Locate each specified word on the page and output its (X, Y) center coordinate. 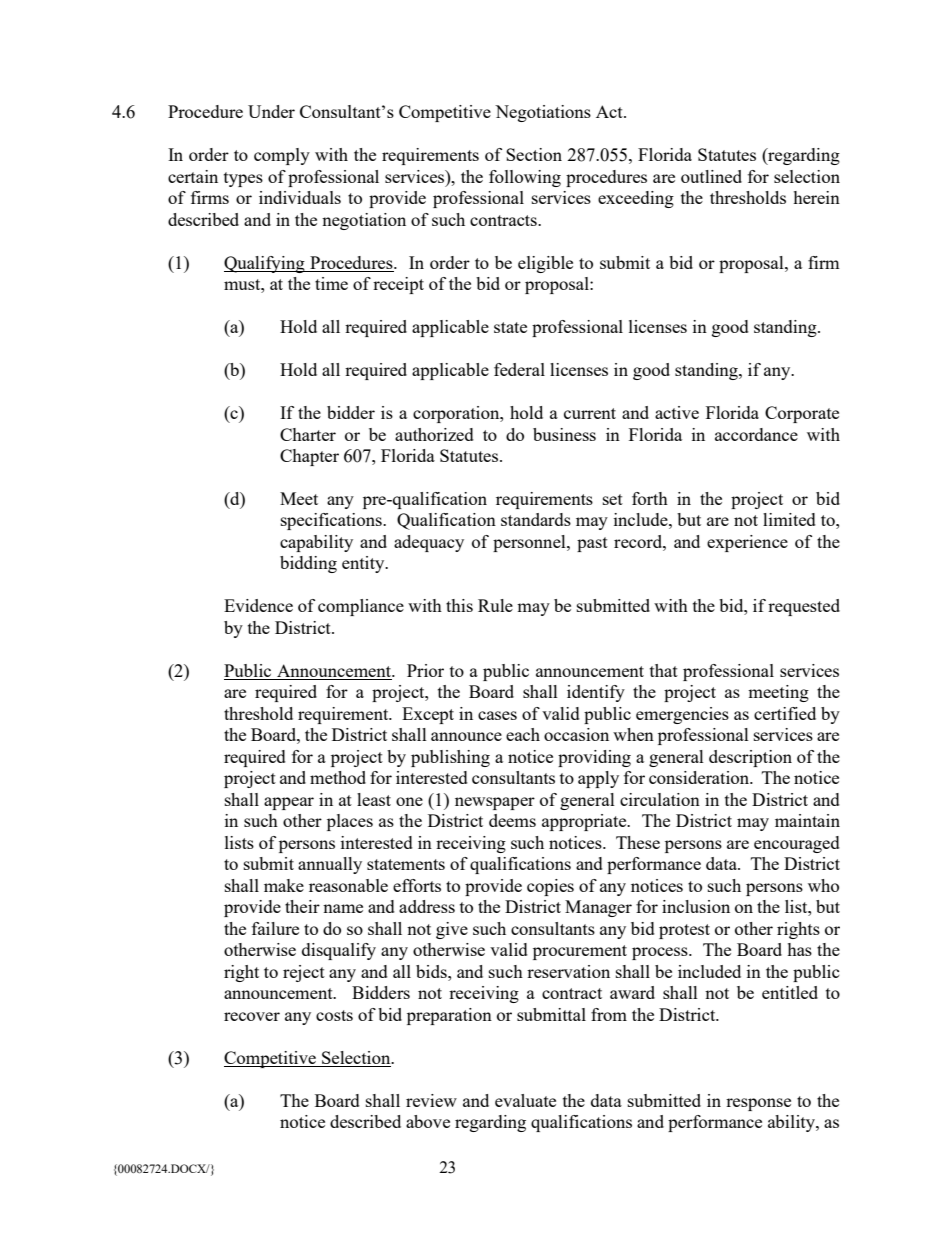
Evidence (258, 605)
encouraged (797, 844)
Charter (308, 434)
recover (252, 1016)
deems (512, 820)
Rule (495, 605)
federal (519, 369)
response (758, 1104)
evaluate (525, 1100)
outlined (711, 176)
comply (282, 156)
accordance (756, 434)
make (284, 885)
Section (534, 154)
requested (804, 607)
